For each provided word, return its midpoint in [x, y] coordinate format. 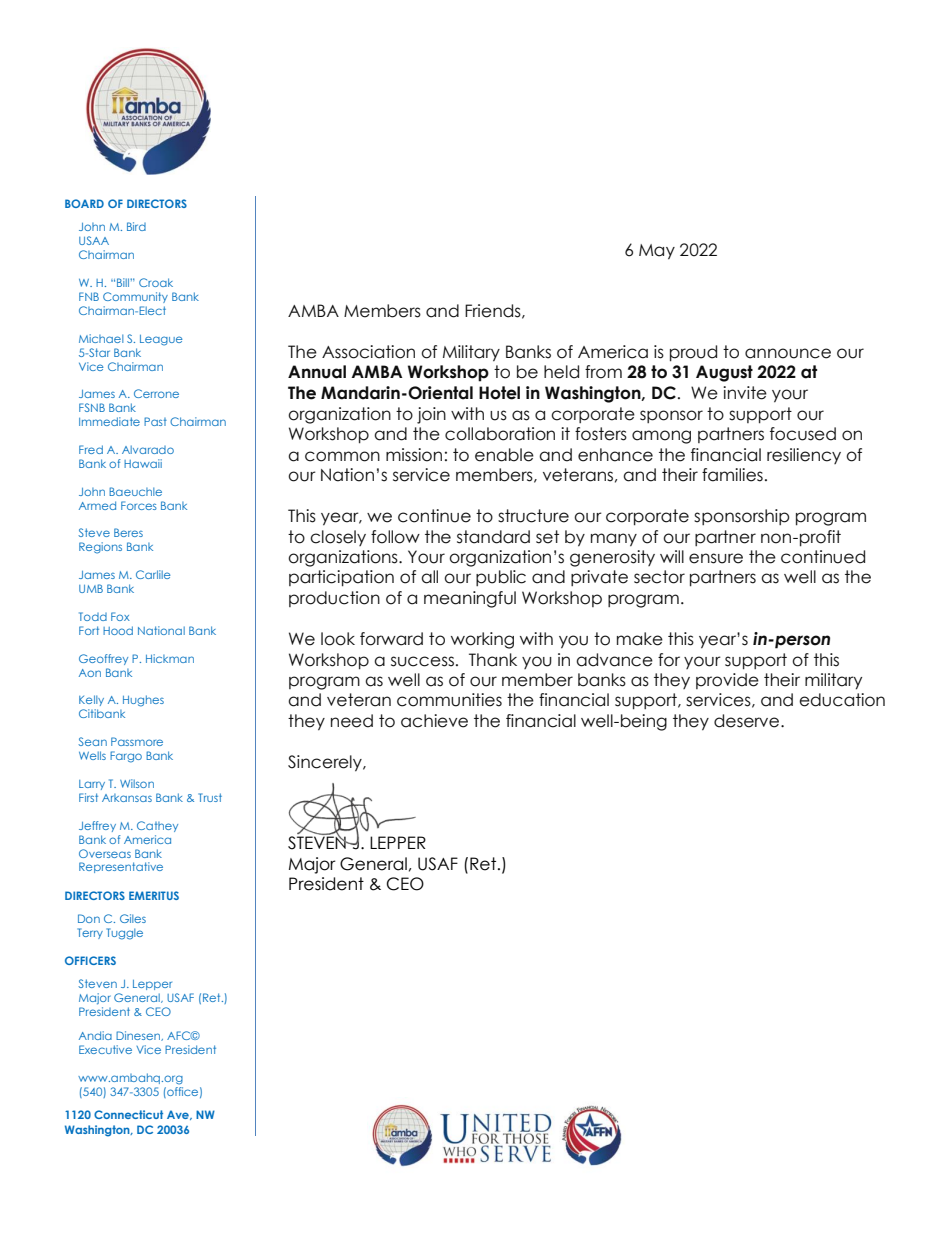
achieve [434, 721]
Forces [139, 505]
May [657, 252]
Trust [210, 797]
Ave [179, 1115]
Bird [136, 226]
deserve [748, 721]
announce [788, 353]
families [732, 475]
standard [493, 537]
